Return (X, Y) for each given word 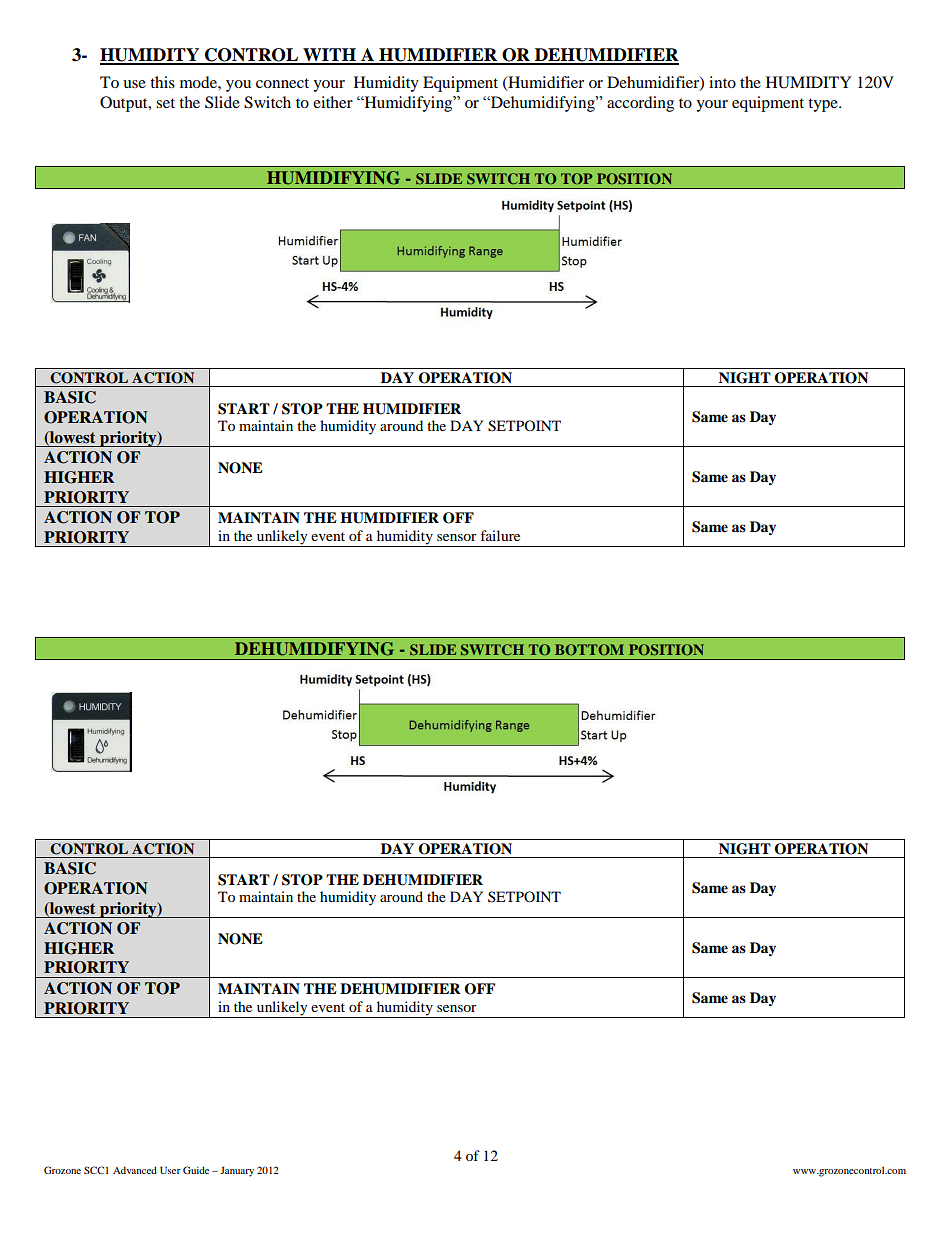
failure (500, 535)
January (237, 1171)
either (333, 102)
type (824, 105)
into (722, 82)
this (162, 82)
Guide (196, 1170)
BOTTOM (589, 649)
